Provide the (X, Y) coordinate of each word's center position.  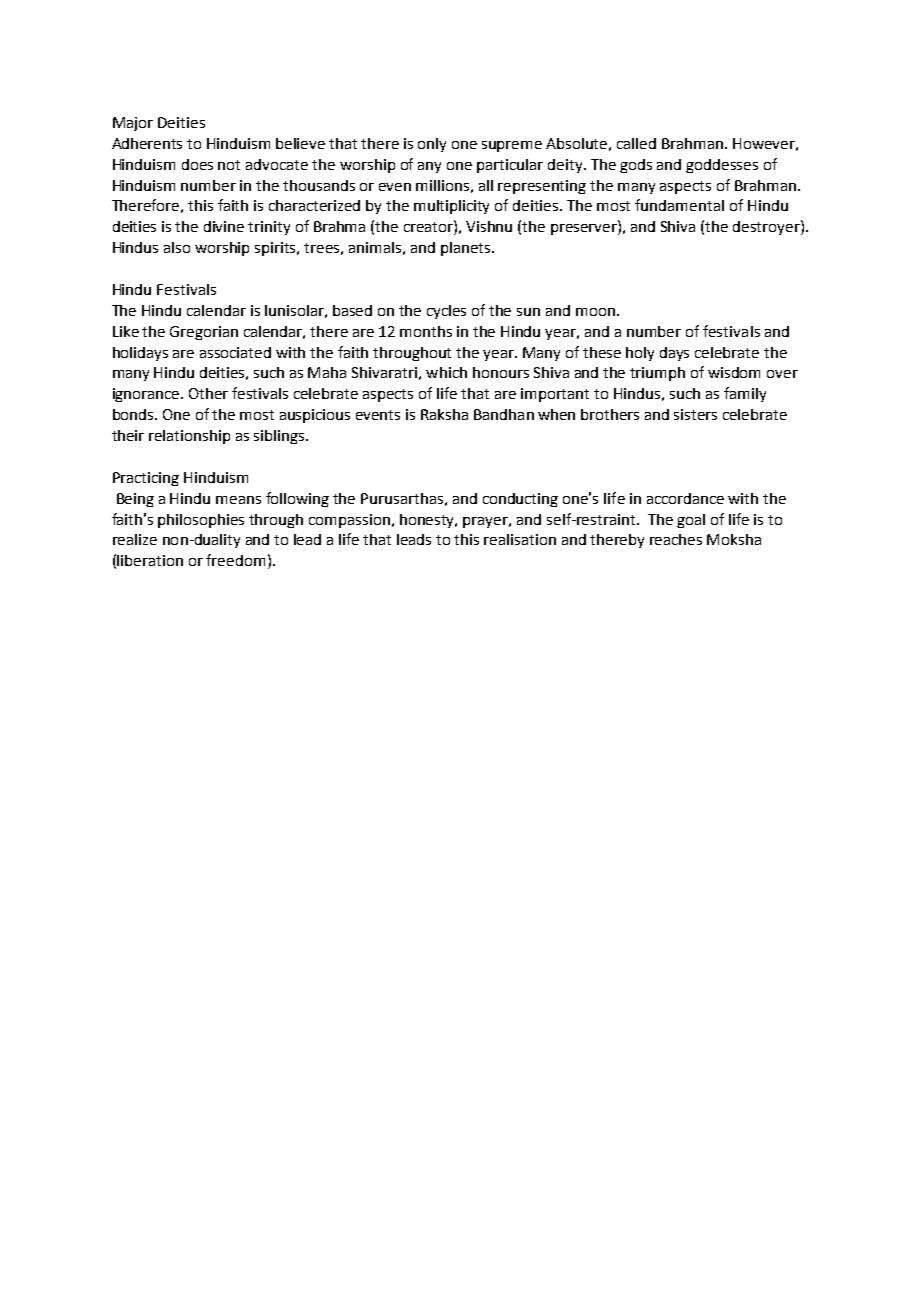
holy (640, 354)
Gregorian (204, 333)
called (636, 143)
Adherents (147, 143)
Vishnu (489, 226)
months (426, 331)
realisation (520, 539)
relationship (189, 437)
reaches (676, 539)
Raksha (444, 414)
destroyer (767, 227)
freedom (235, 560)
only (432, 145)
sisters (695, 414)
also (177, 247)
